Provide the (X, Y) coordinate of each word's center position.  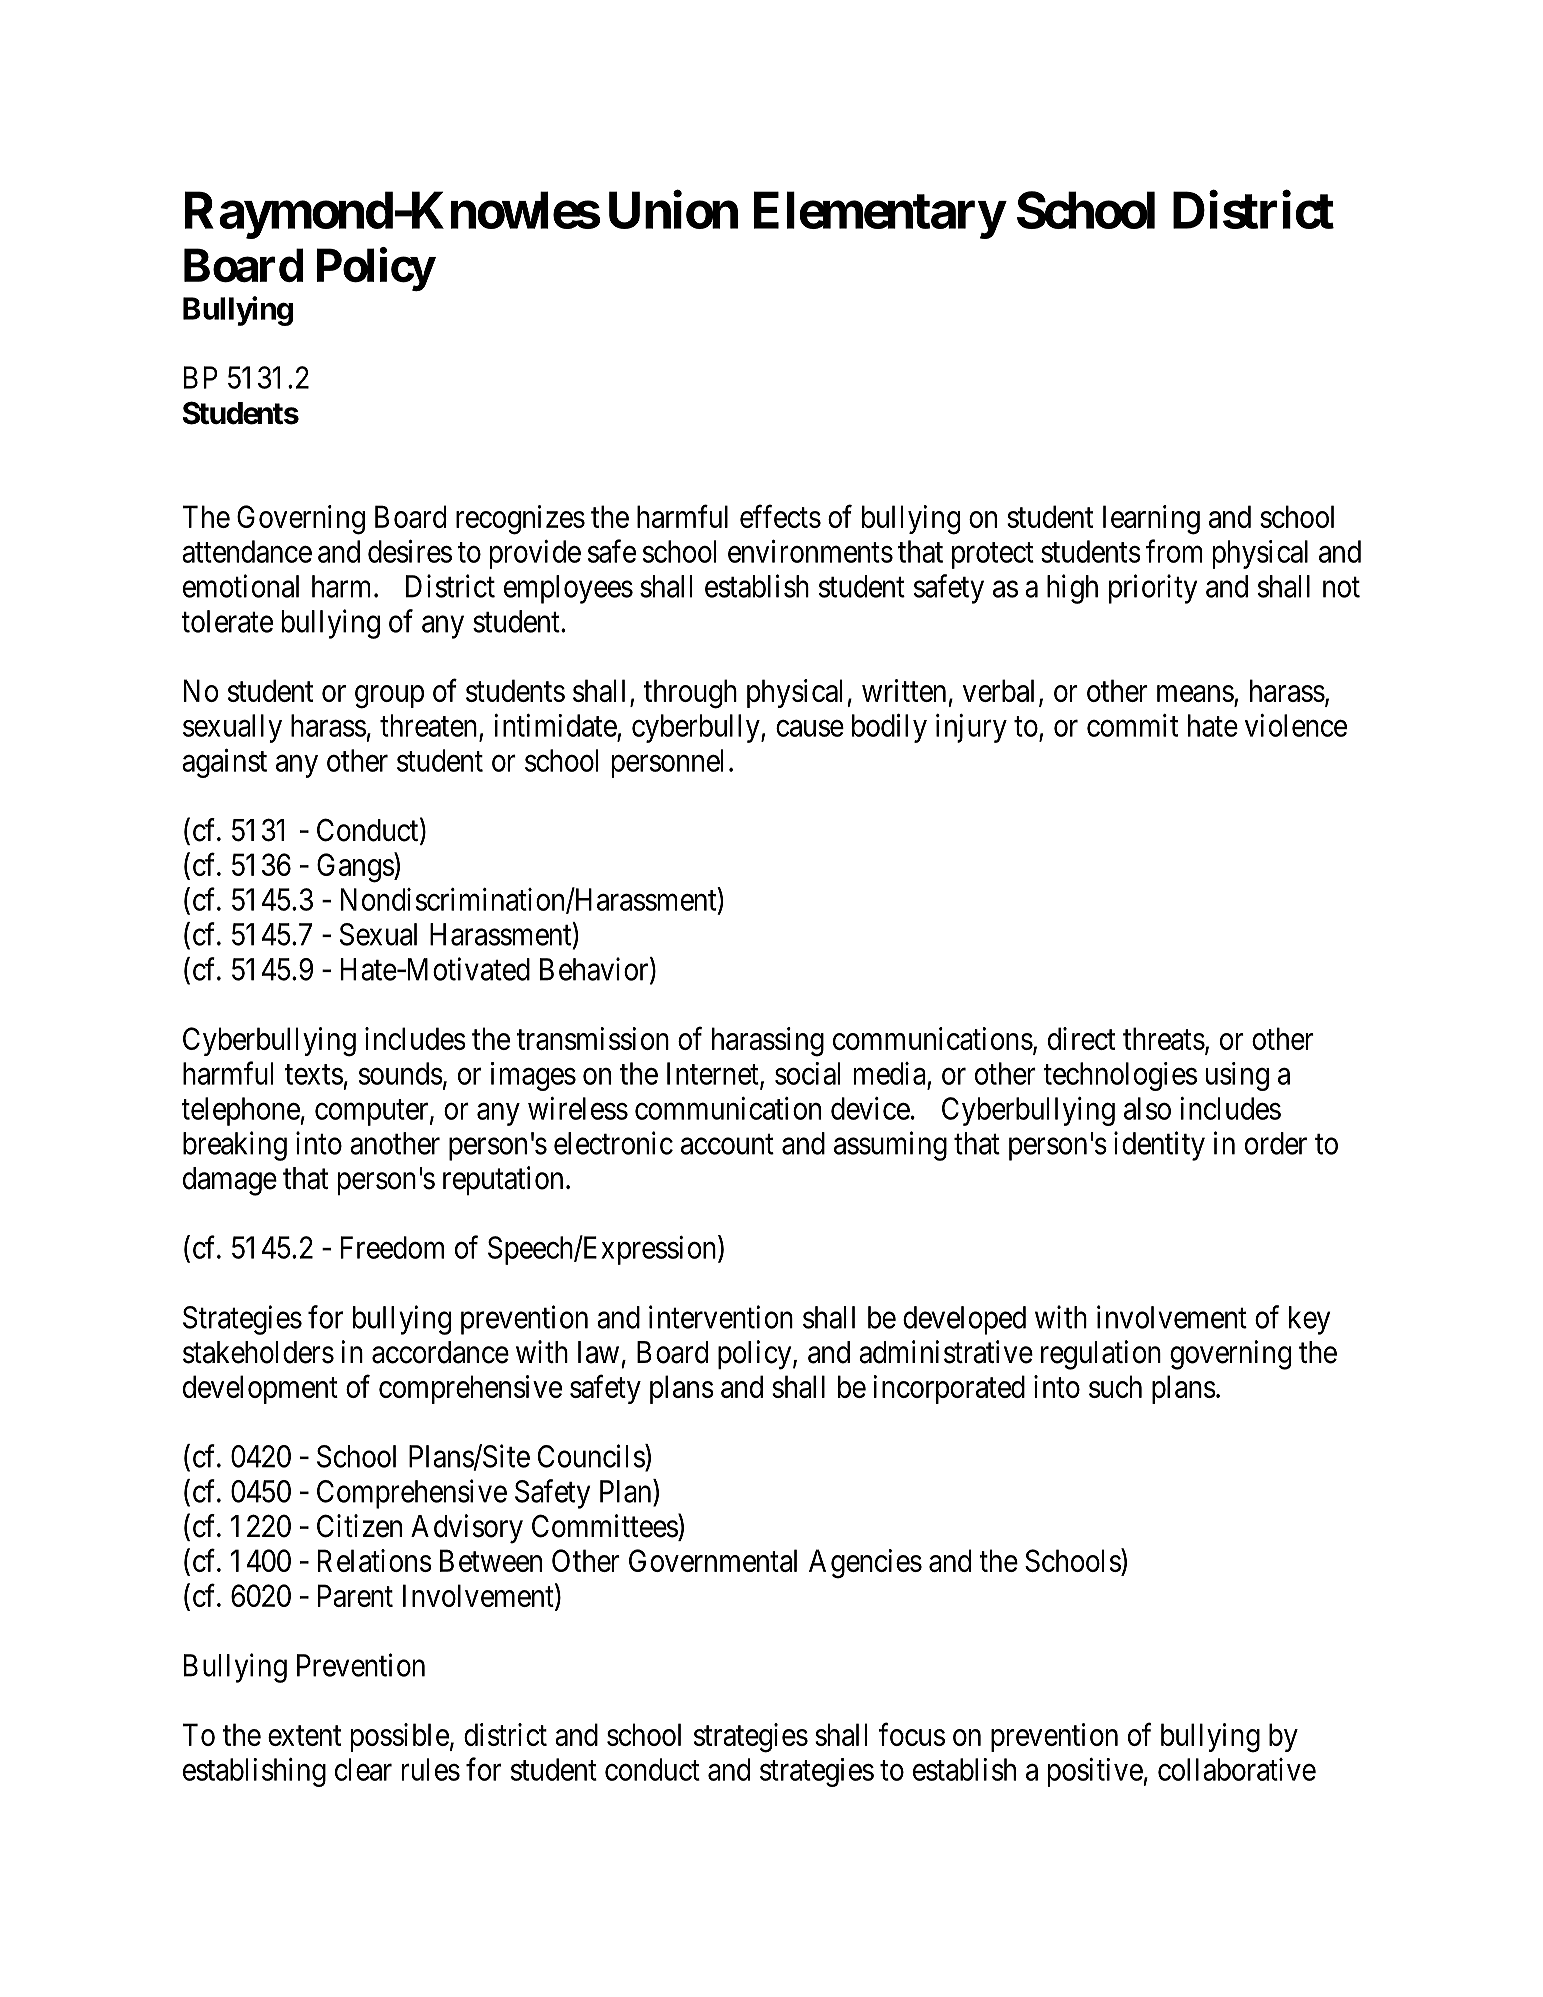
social (807, 1073)
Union (673, 210)
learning (1151, 520)
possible (400, 1737)
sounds (401, 1073)
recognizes (520, 520)
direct (1081, 1038)
